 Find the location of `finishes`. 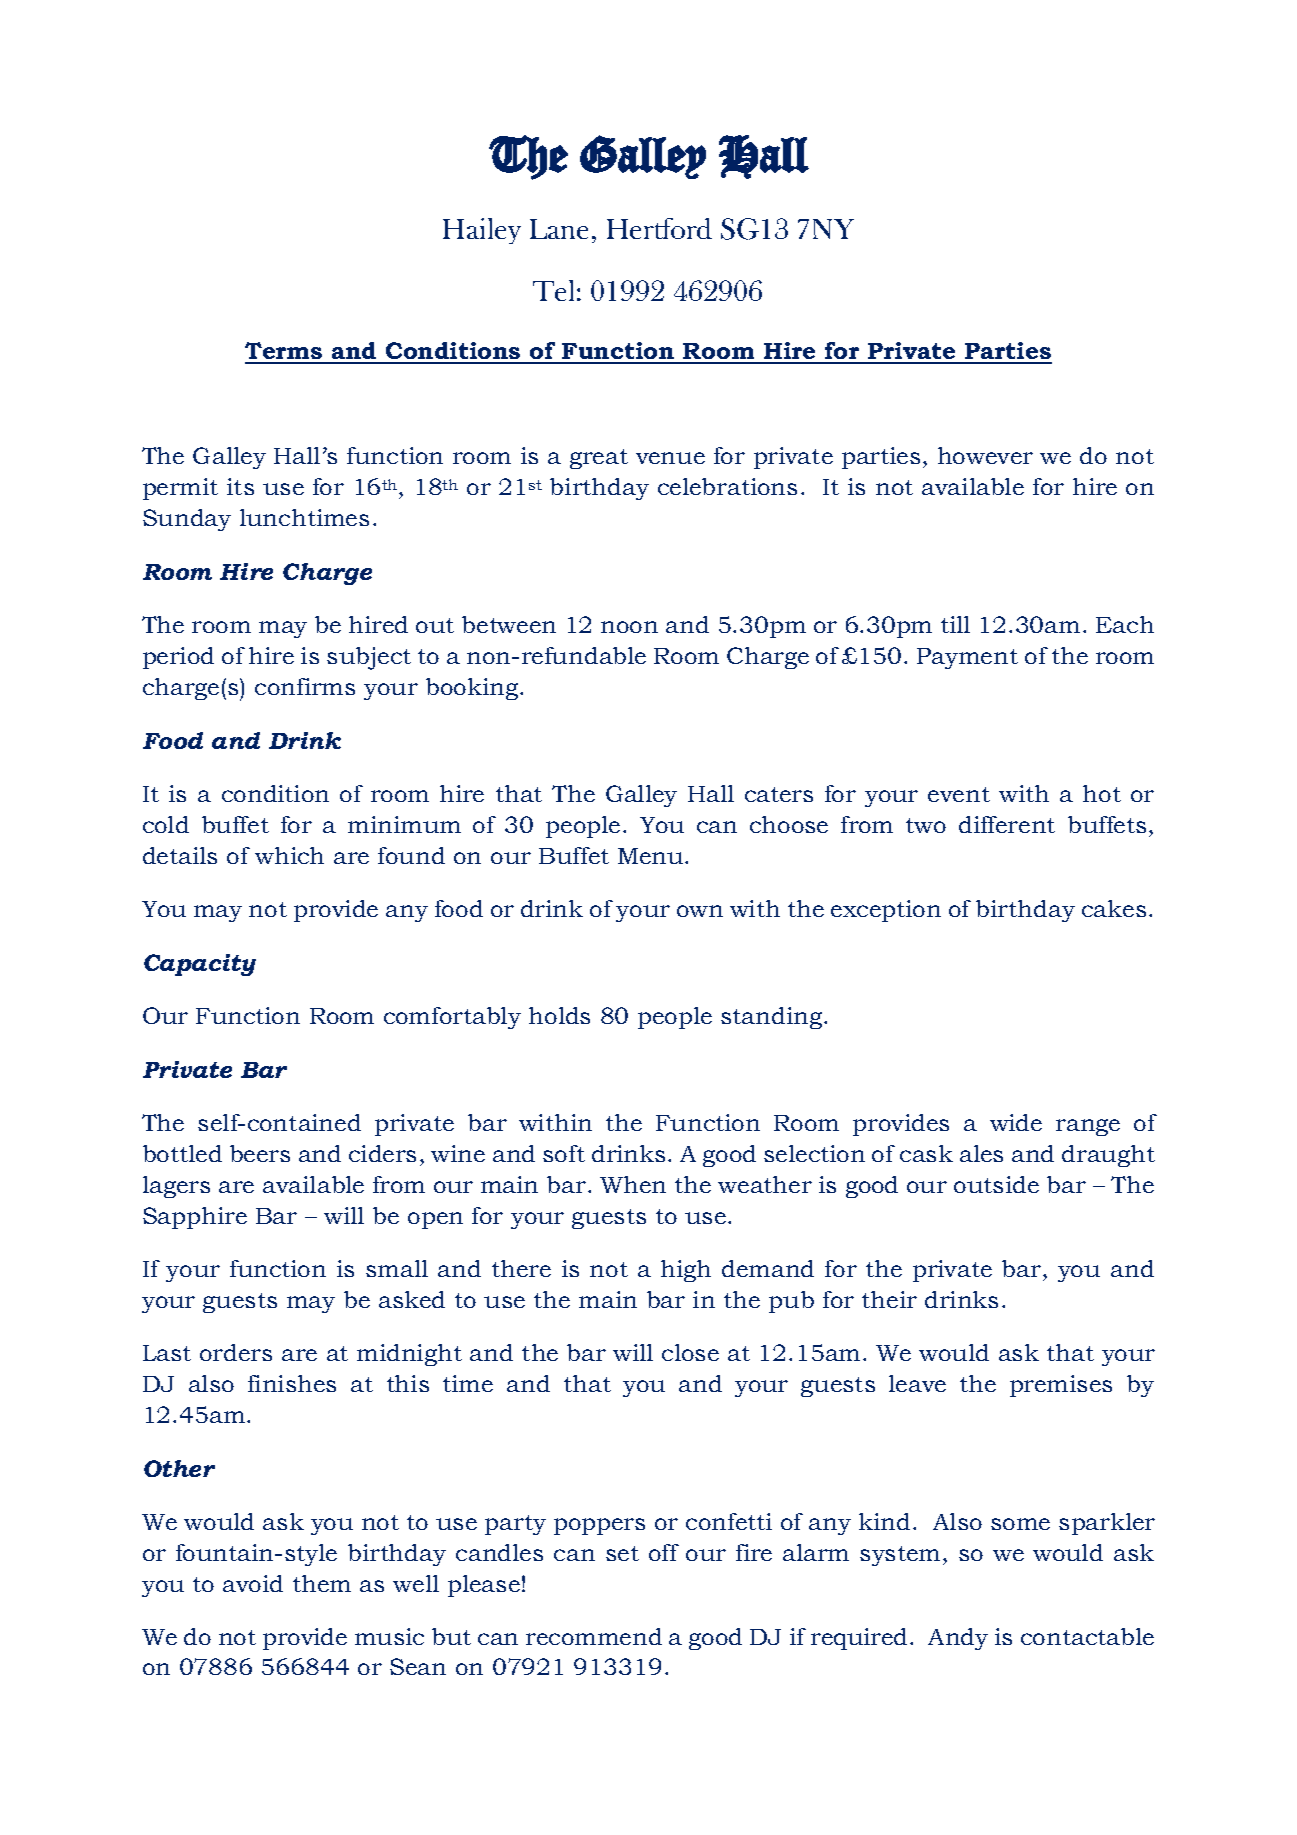

finishes is located at coordinates (292, 1383).
